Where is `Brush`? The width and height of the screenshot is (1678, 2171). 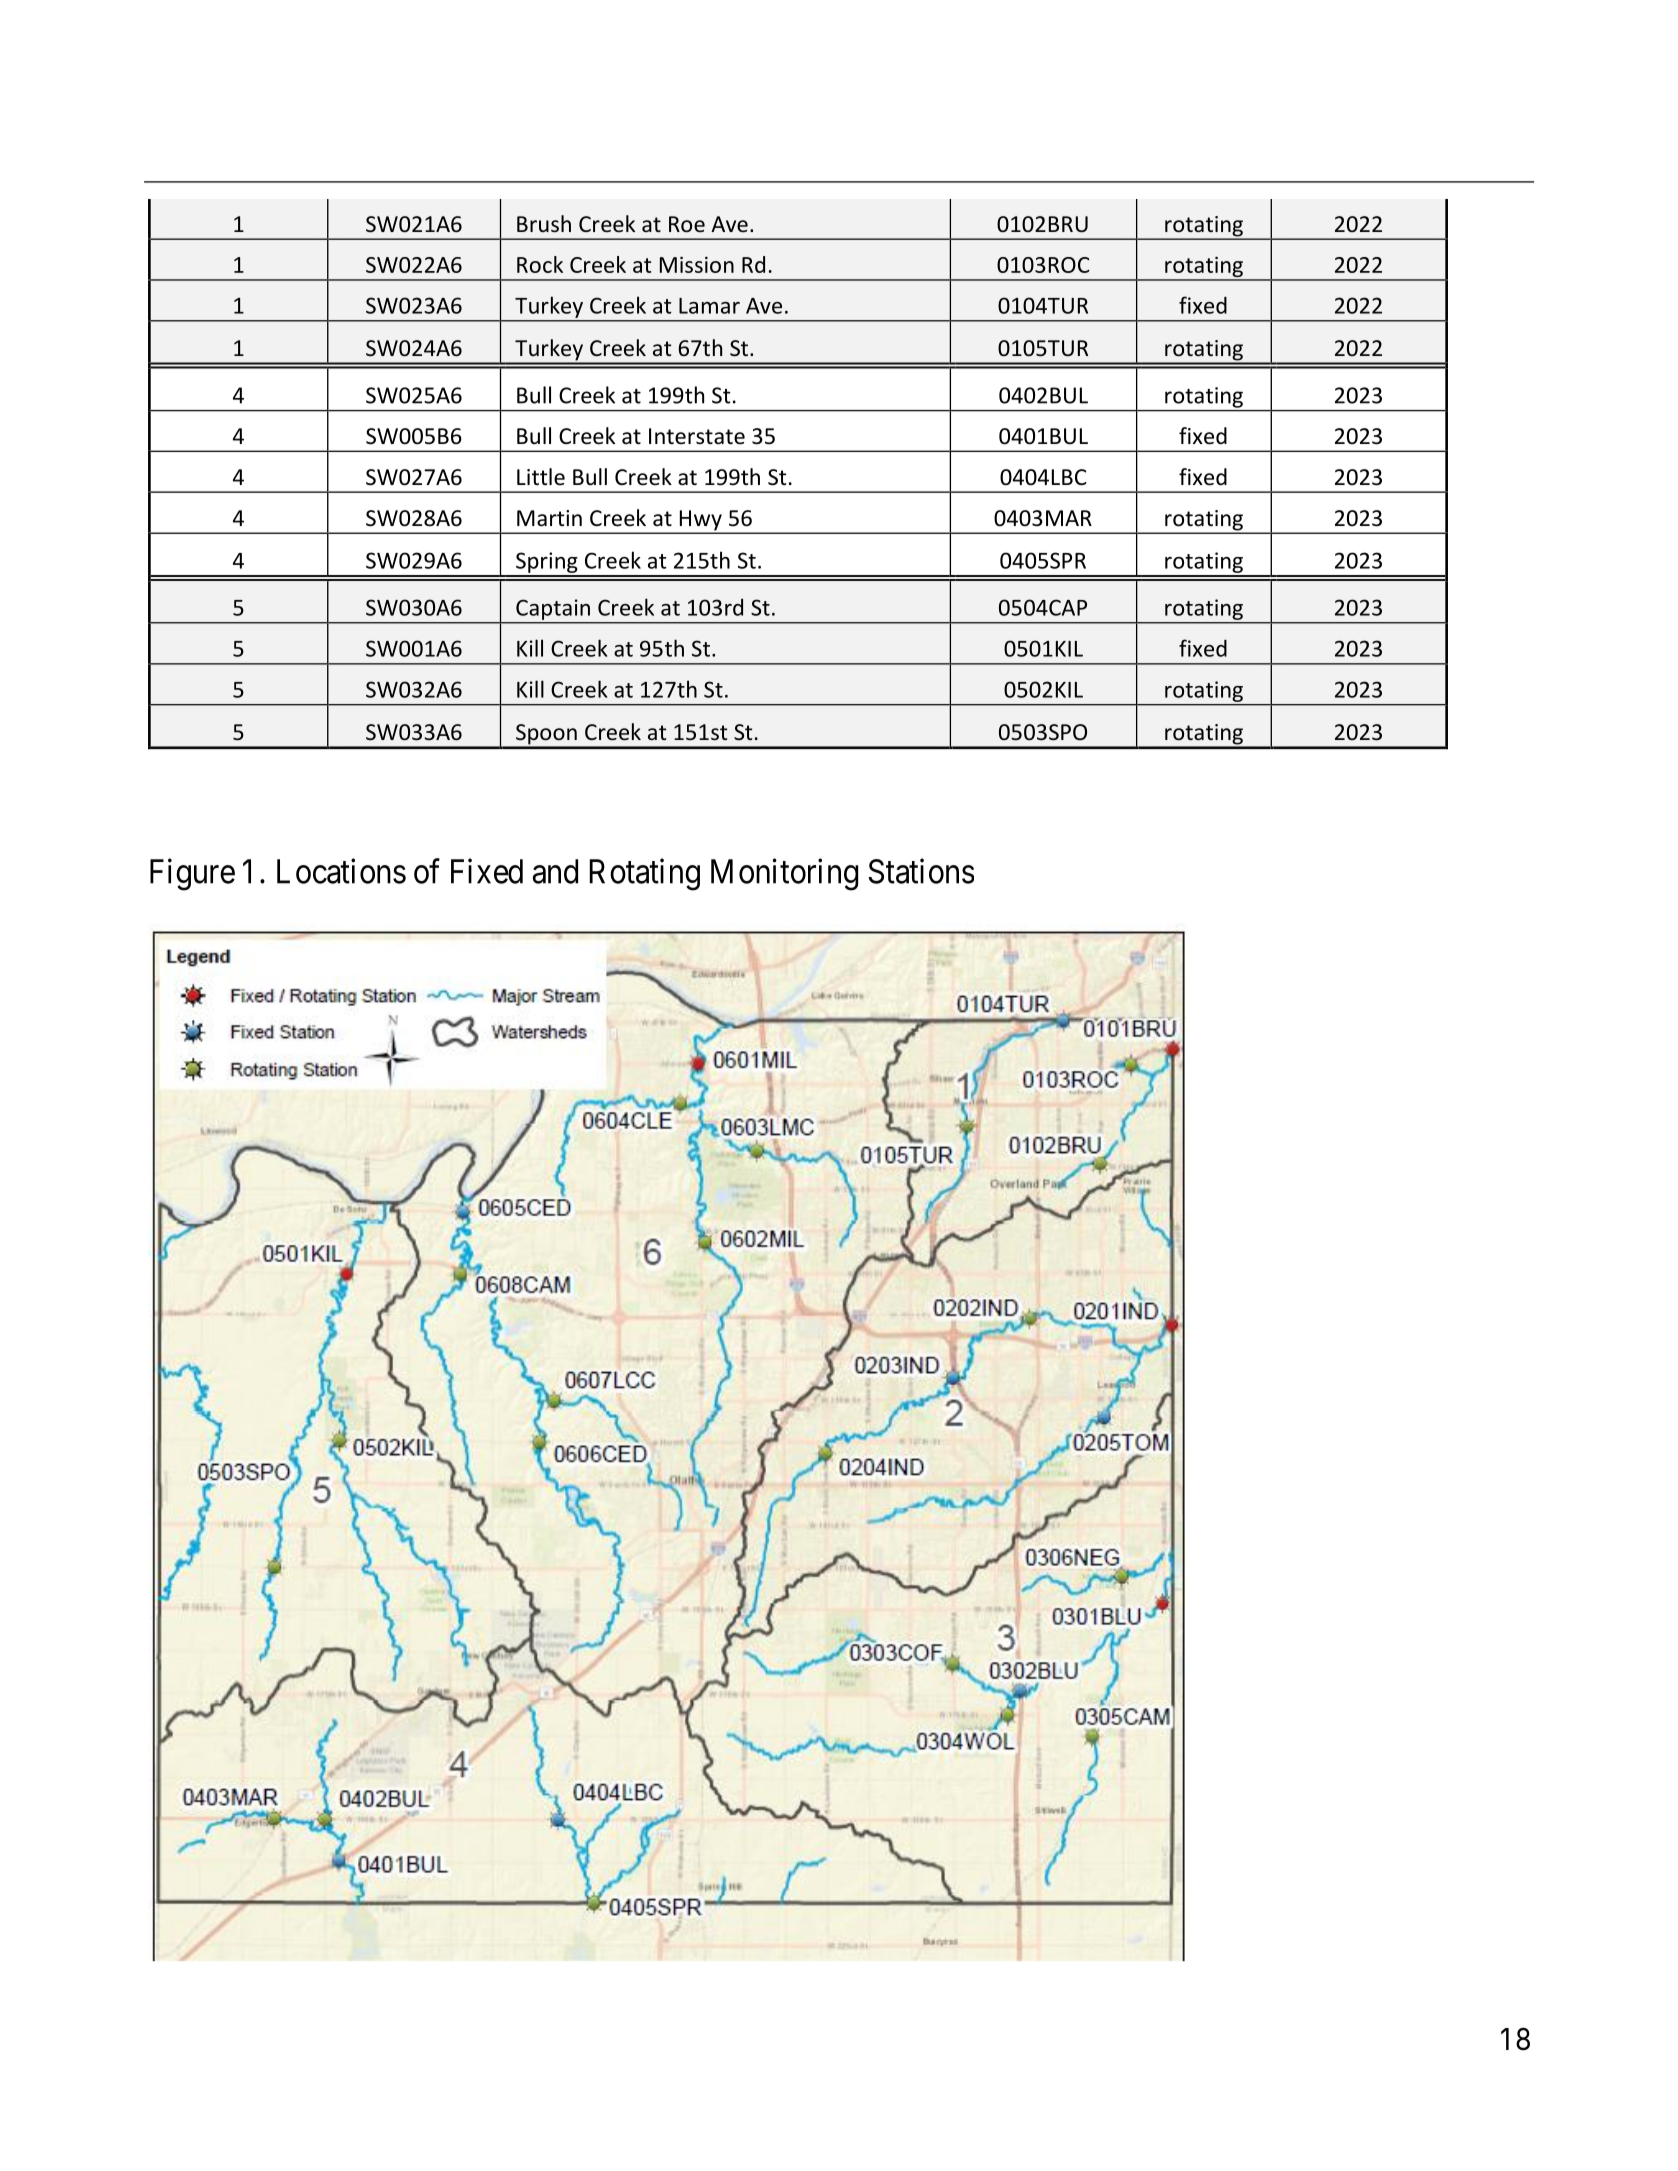 Brush is located at coordinates (544, 224).
